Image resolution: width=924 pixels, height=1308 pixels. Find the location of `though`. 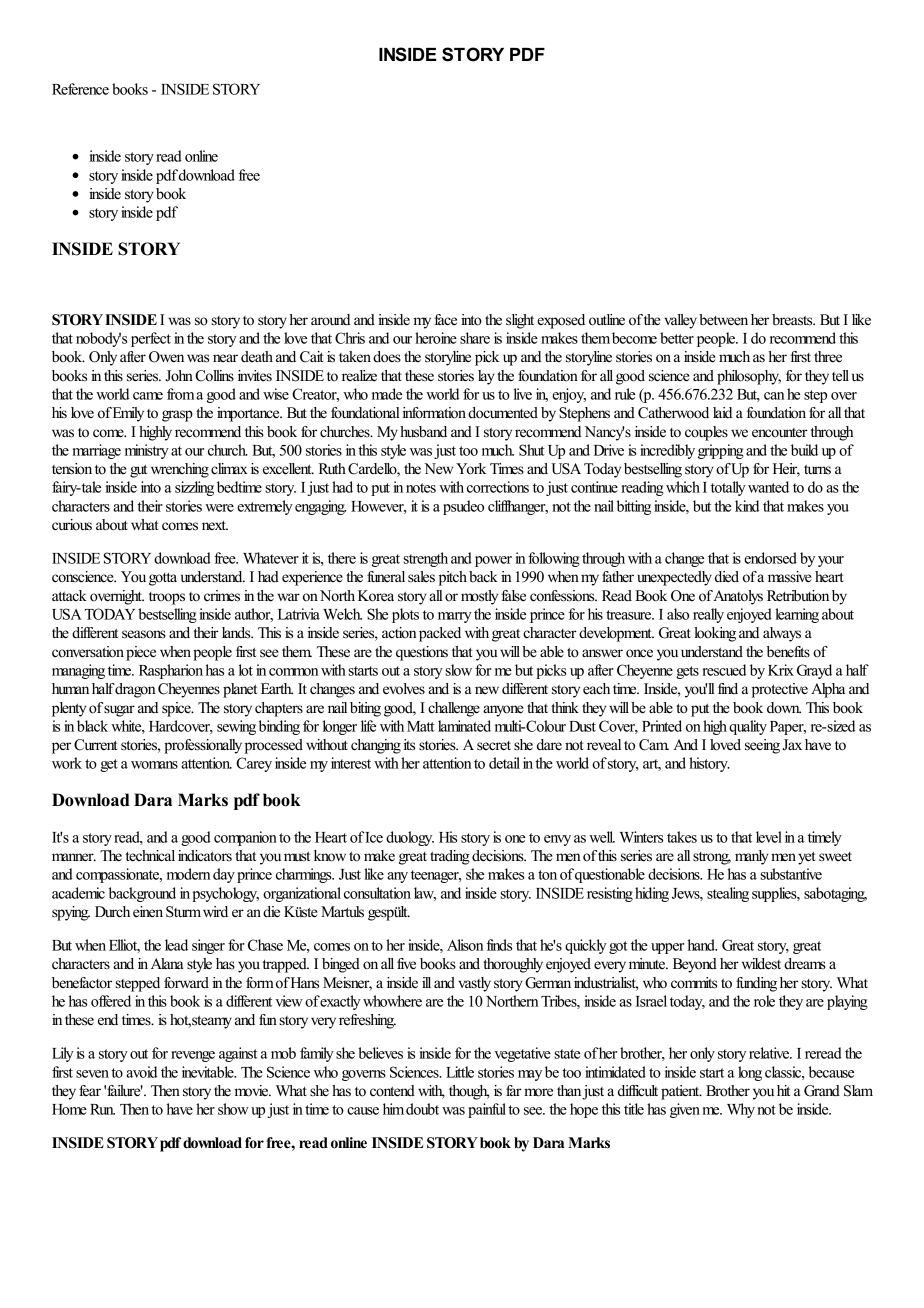

though is located at coordinates (469, 1092).
